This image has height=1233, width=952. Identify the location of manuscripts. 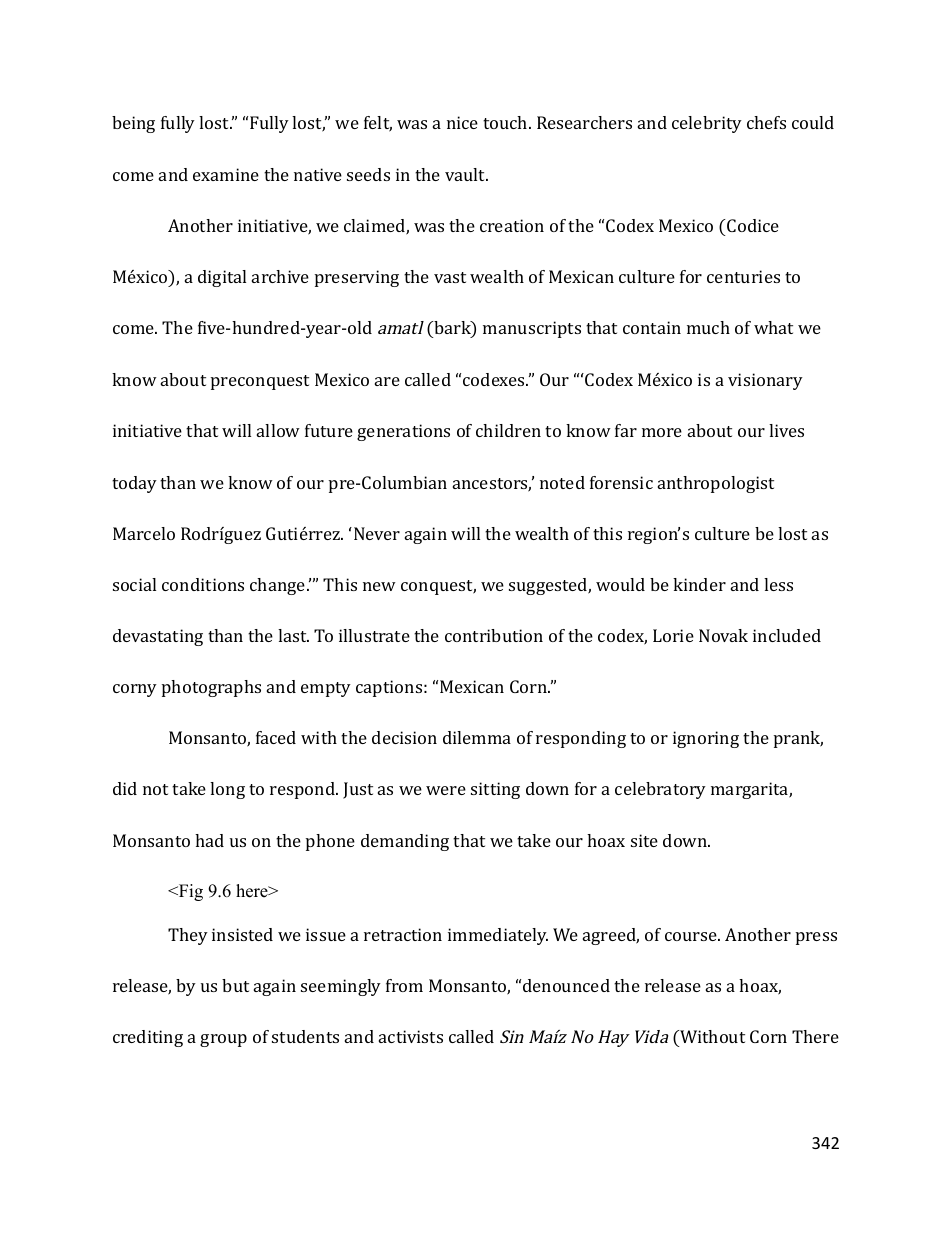
(532, 329).
